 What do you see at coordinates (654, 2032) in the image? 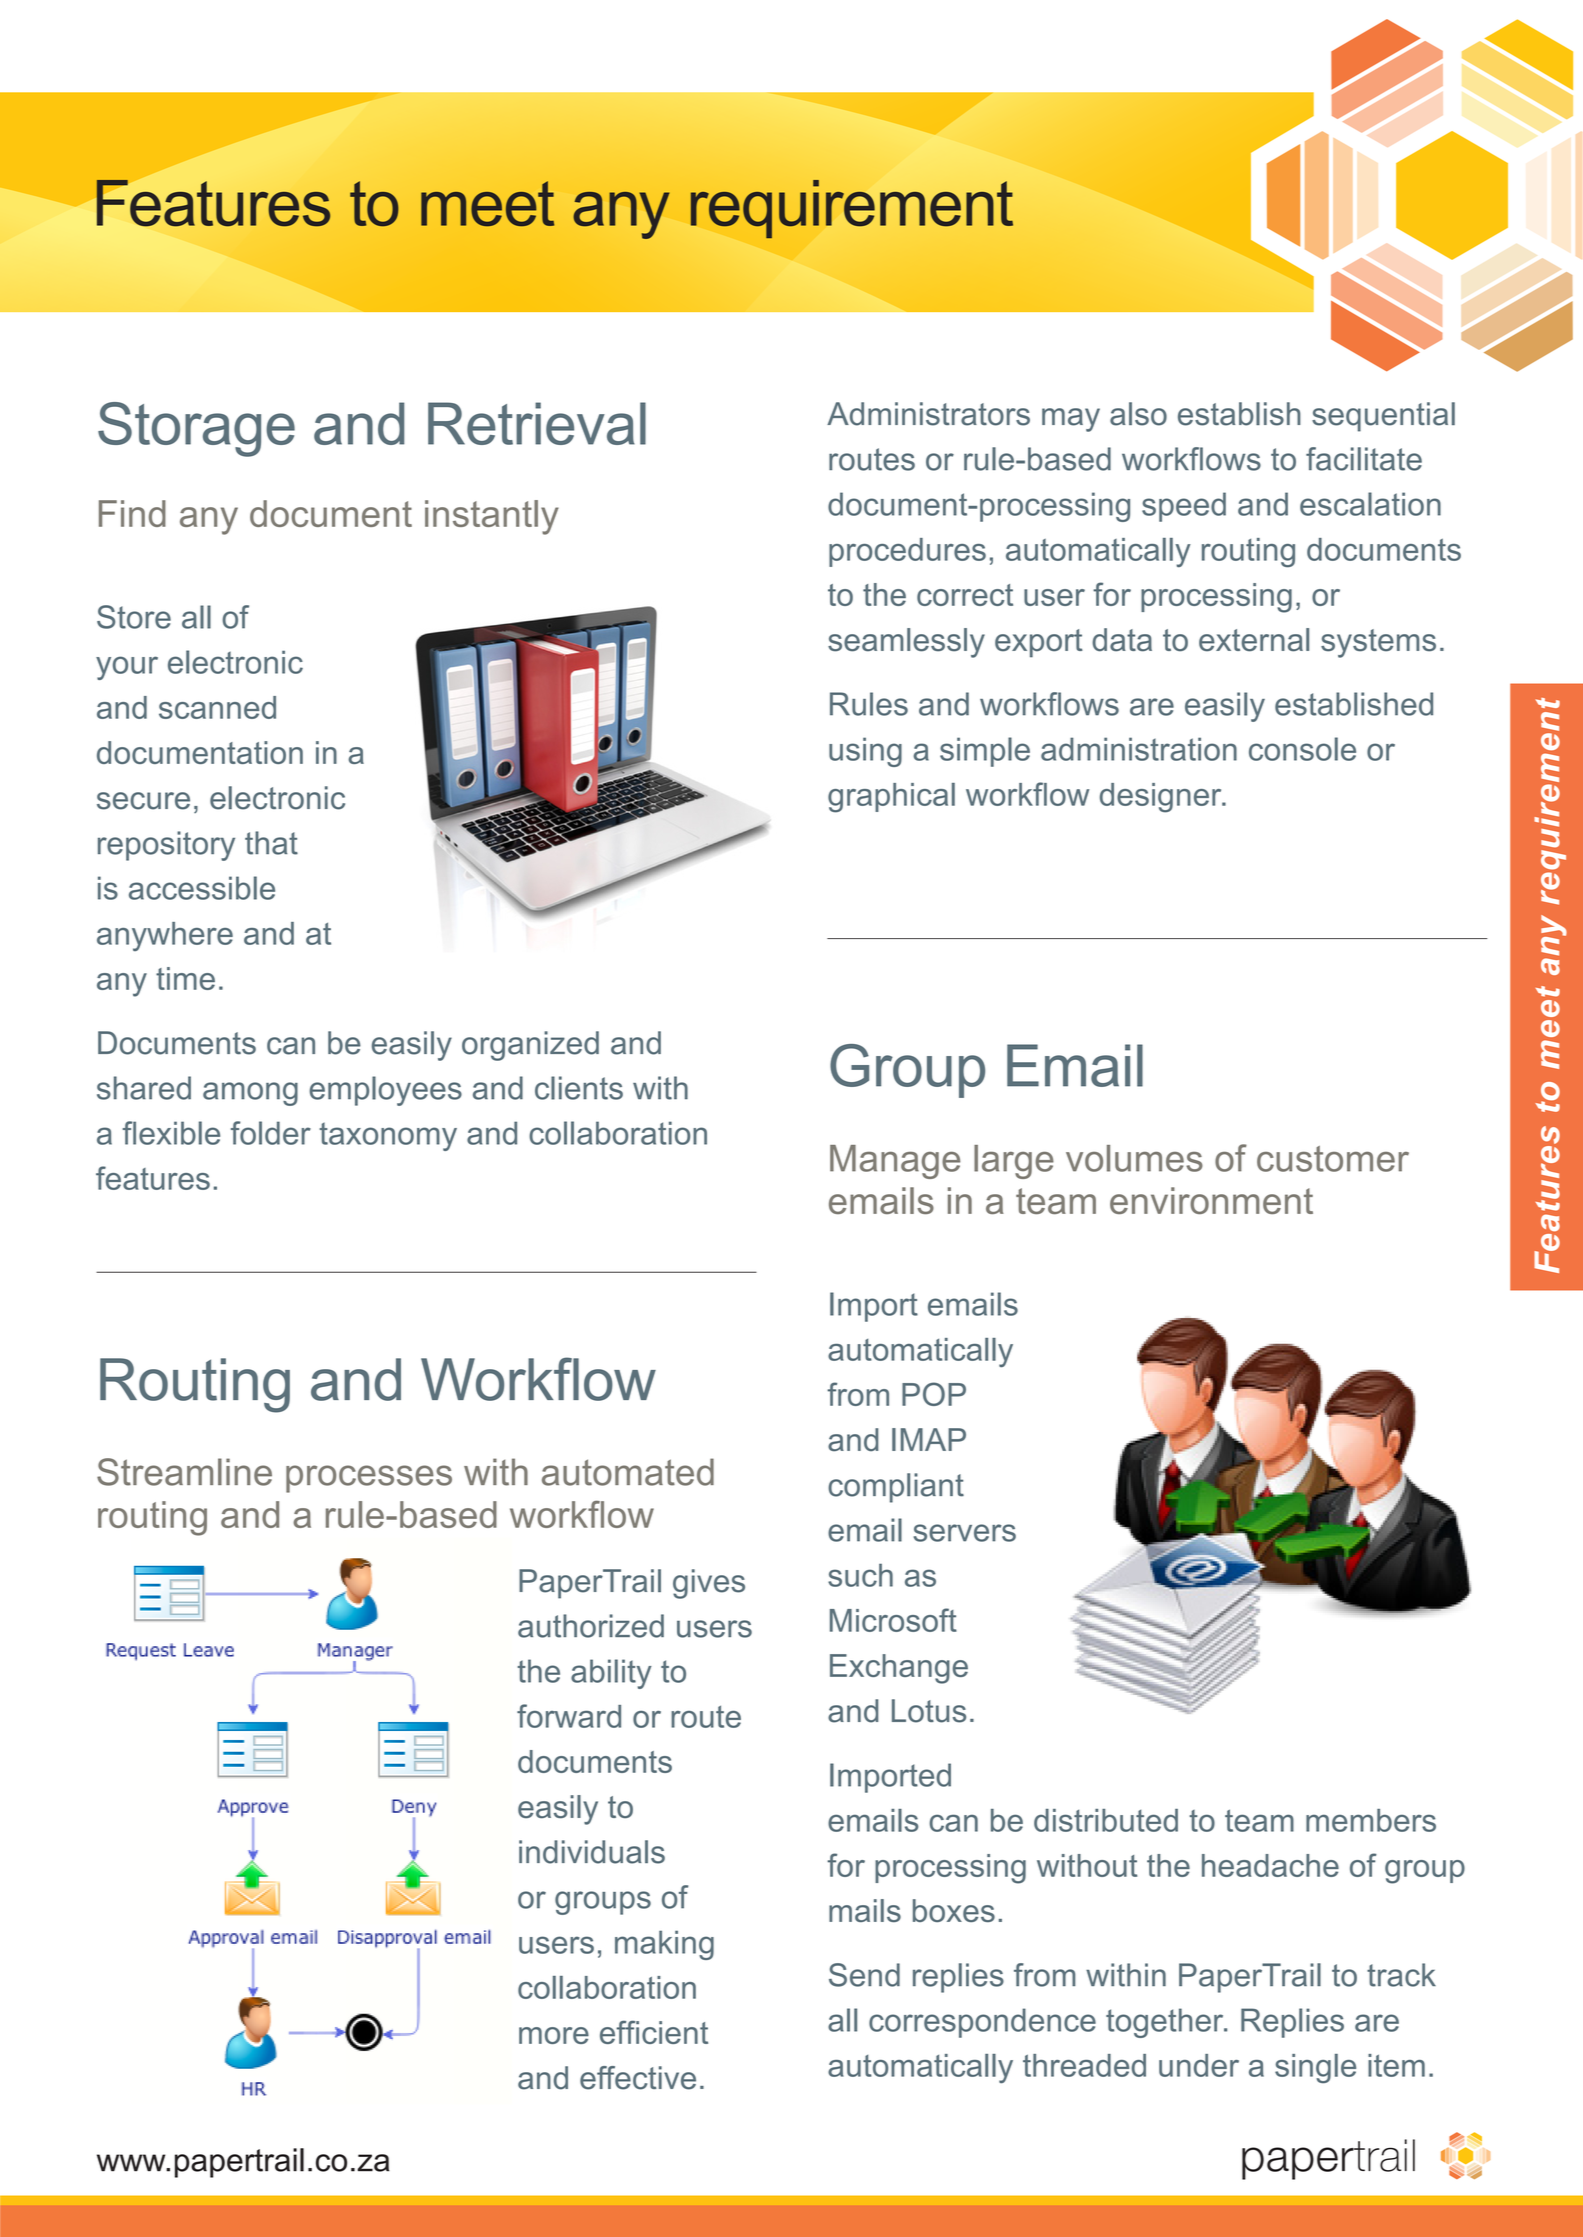
I see `efficient` at bounding box center [654, 2032].
